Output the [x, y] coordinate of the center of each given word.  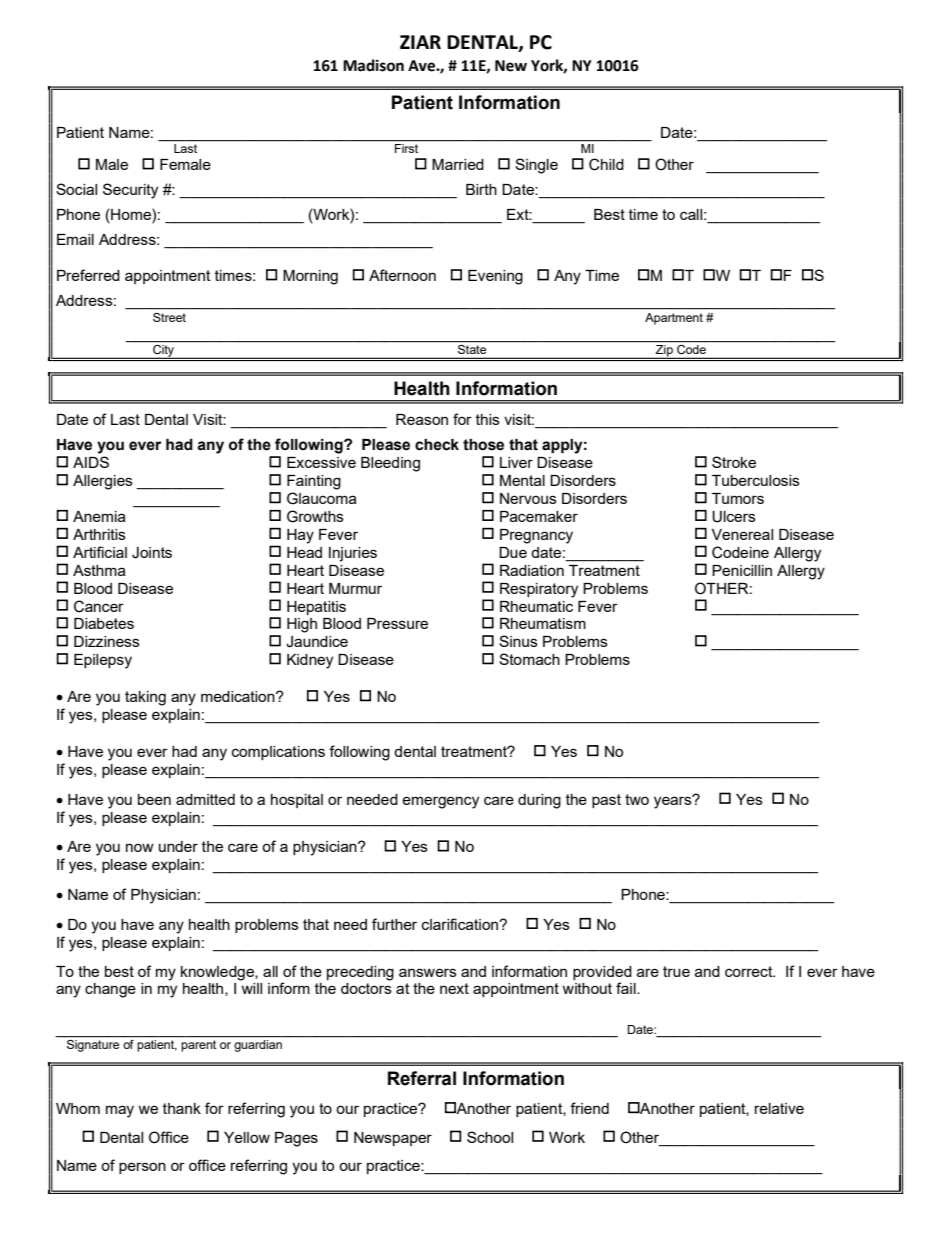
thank [182, 1108]
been [154, 799]
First [406, 148]
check [437, 445]
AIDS [91, 462]
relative [779, 1108]
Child [606, 164]
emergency [440, 802]
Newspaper [393, 1139]
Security [130, 191]
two [637, 799]
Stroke [734, 462]
